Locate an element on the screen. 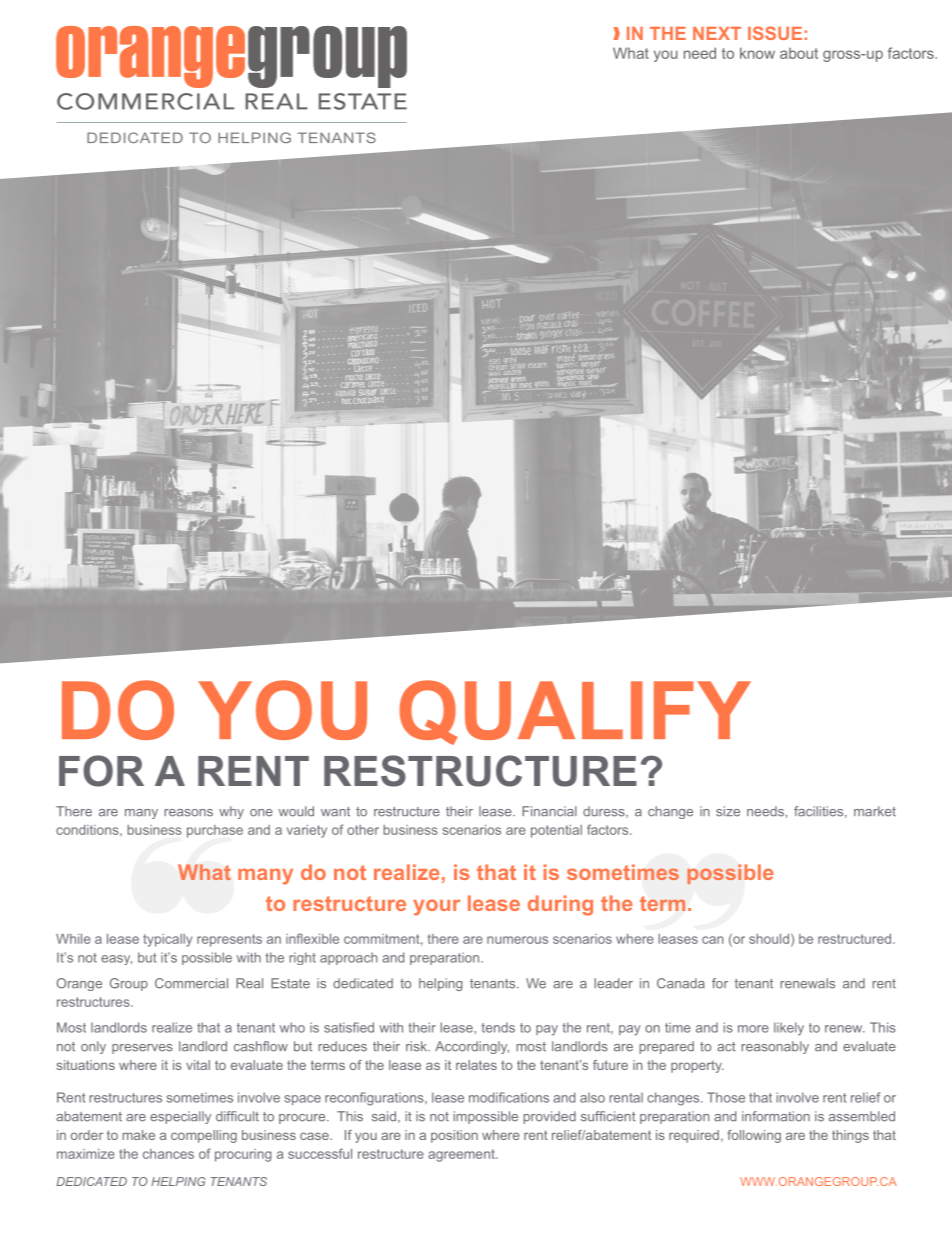  should is located at coordinates (769, 939).
